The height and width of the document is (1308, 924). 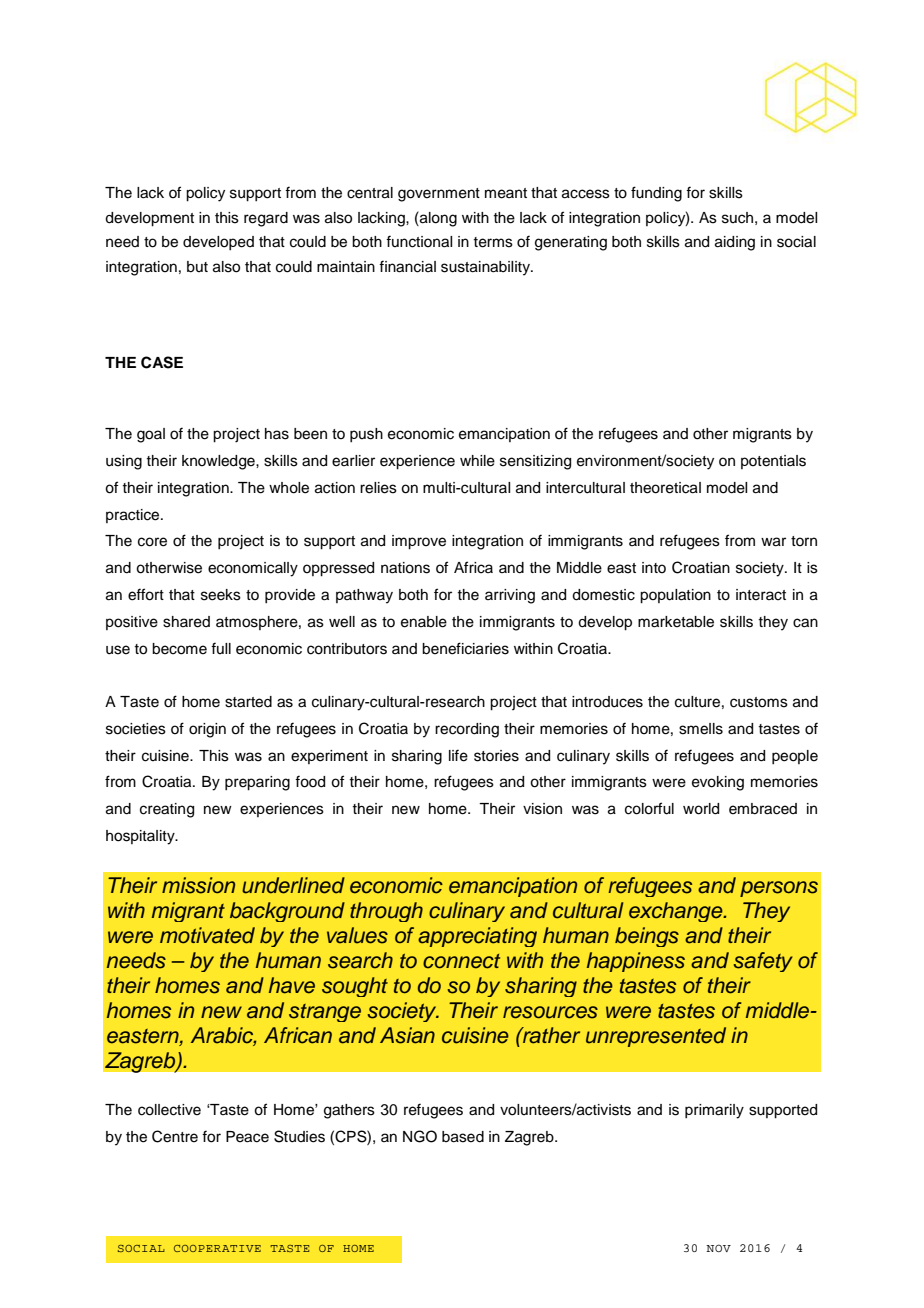 I want to click on safety, so click(x=763, y=962).
